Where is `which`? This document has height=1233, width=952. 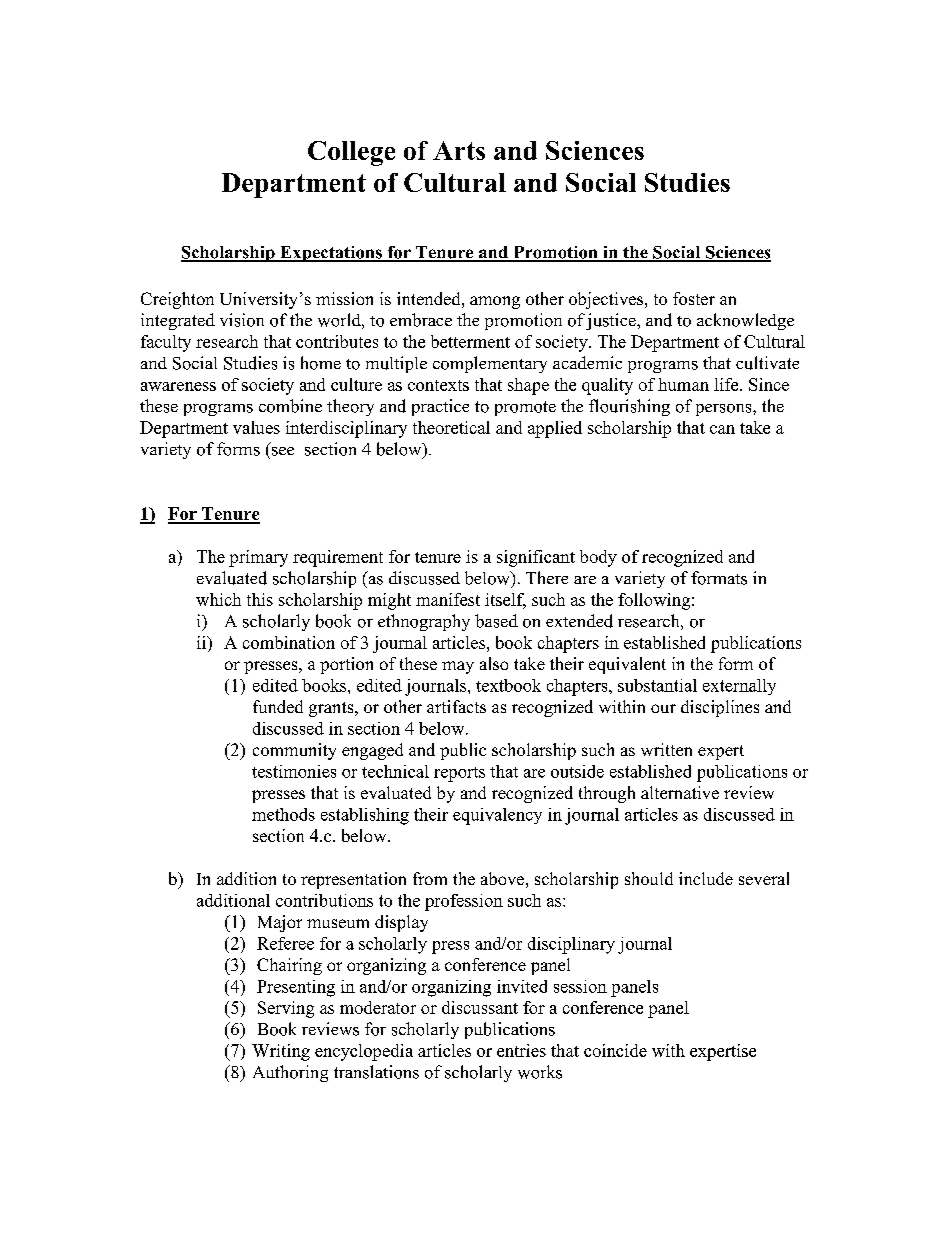
which is located at coordinates (218, 599).
